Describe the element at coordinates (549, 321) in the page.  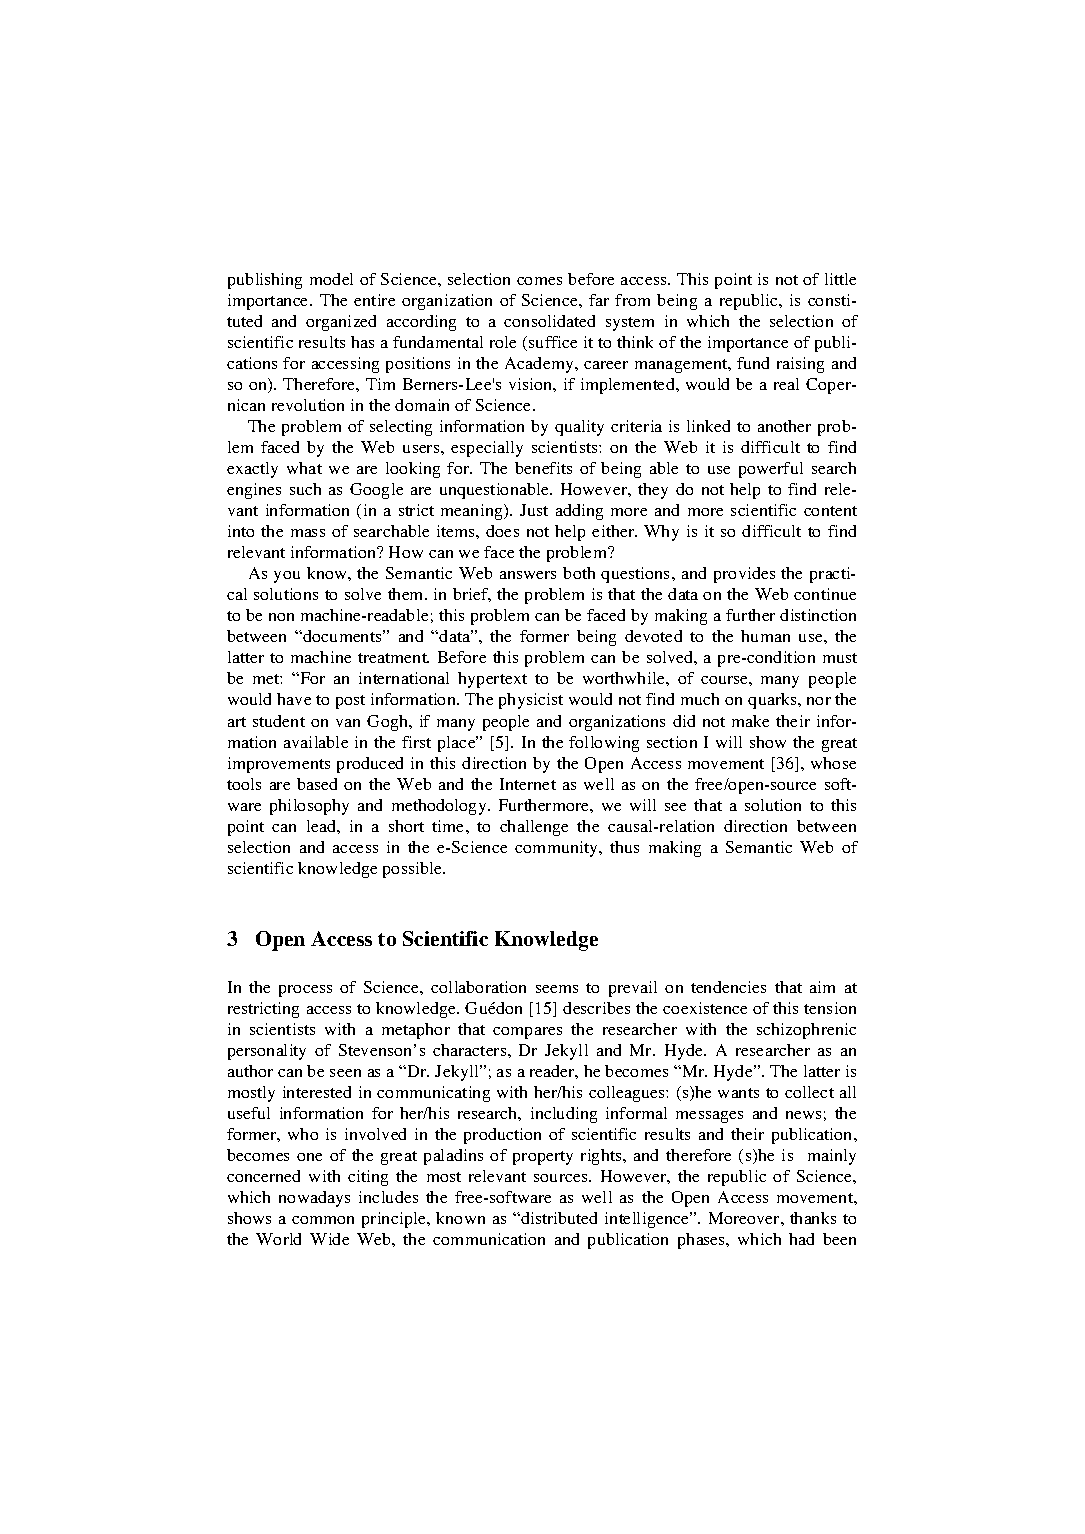
I see `consolidated` at that location.
